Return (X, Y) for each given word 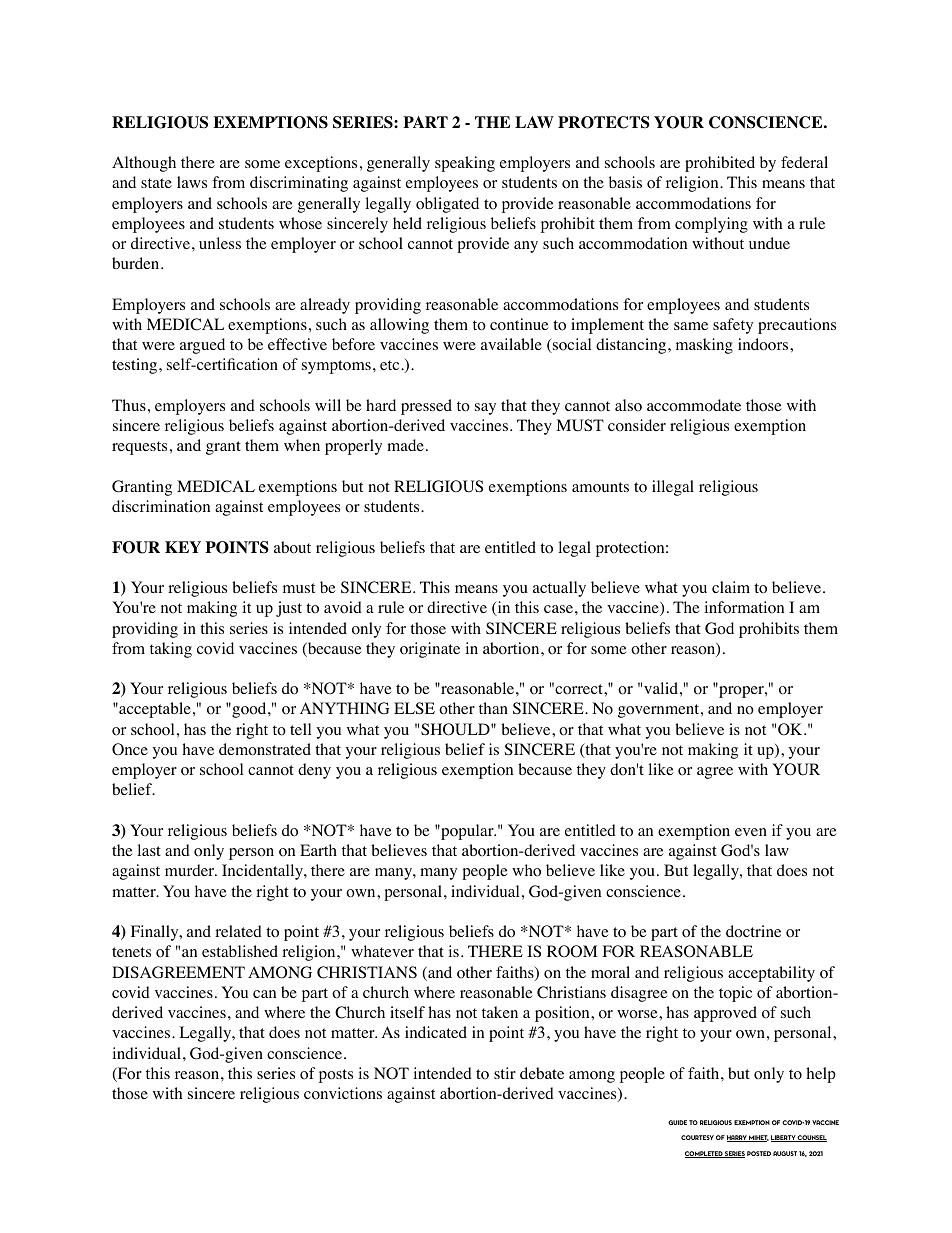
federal (804, 162)
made (405, 445)
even (751, 832)
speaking (465, 164)
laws (192, 182)
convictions (343, 1093)
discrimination (161, 506)
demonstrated (265, 749)
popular (467, 832)
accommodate (694, 405)
